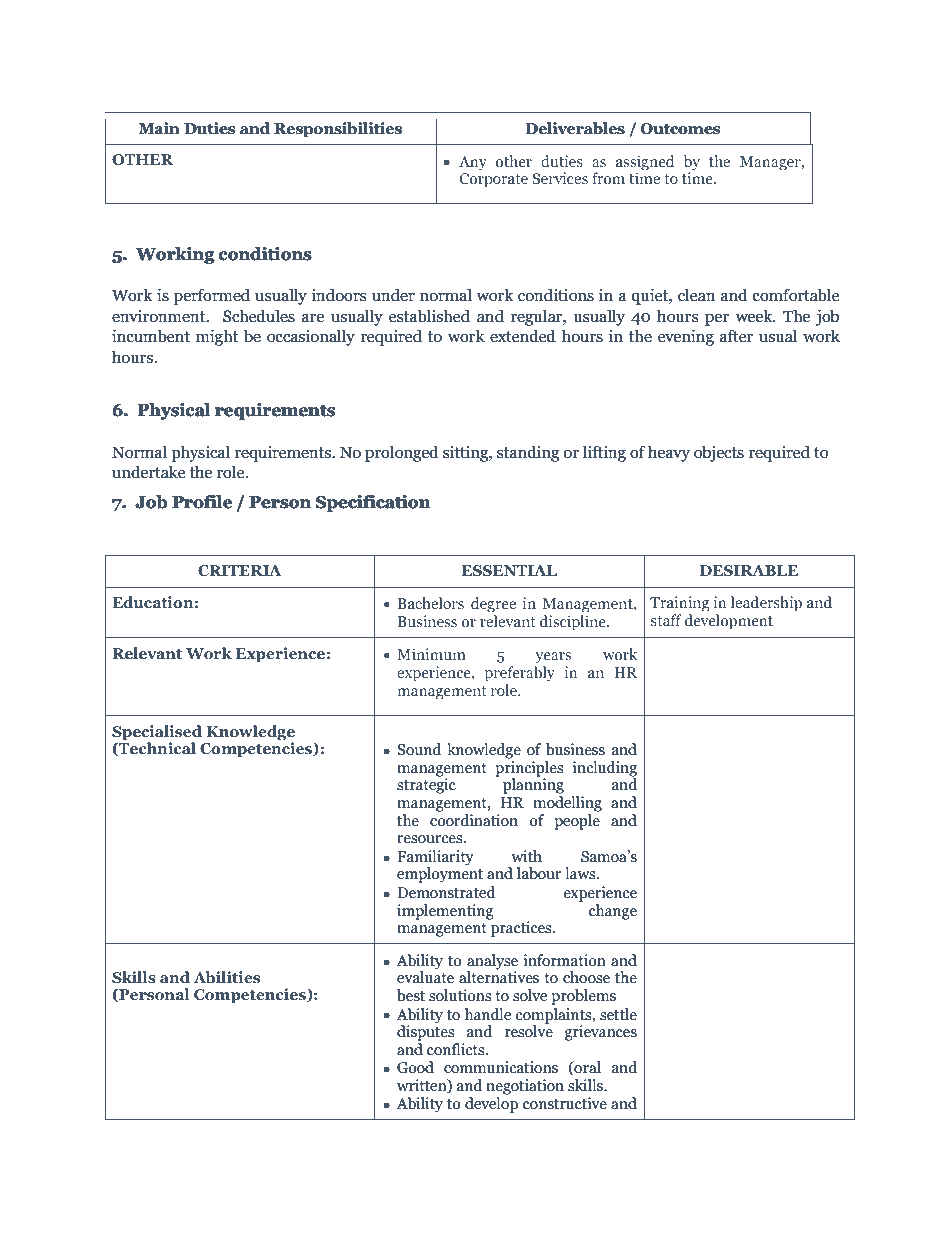 This image has height=1233, width=952. Describe the element at coordinates (501, 1067) in the image. I see `communications` at that location.
